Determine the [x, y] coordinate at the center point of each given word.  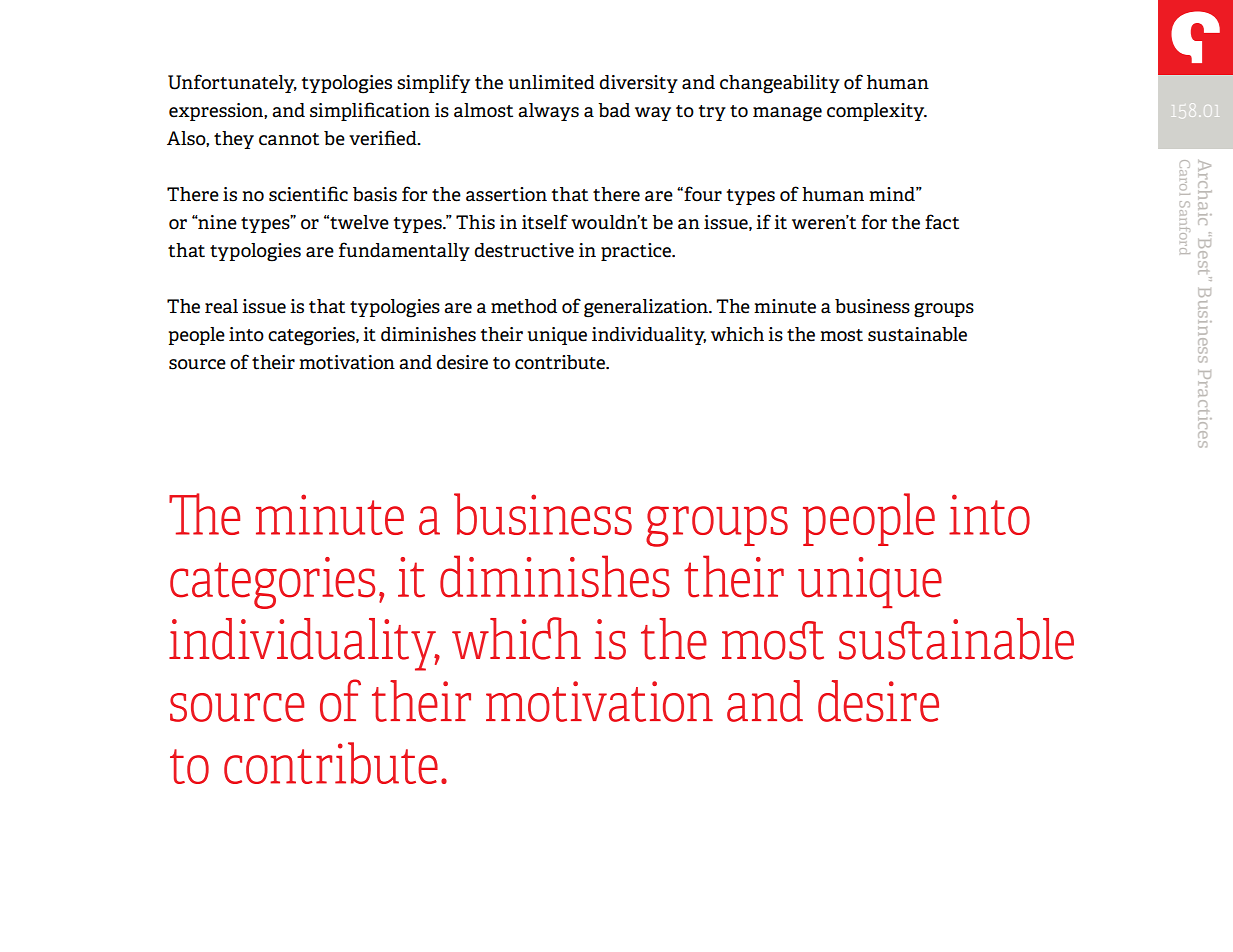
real [221, 306]
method [524, 306]
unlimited [552, 82]
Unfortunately [232, 83]
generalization [647, 308]
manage [787, 114]
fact [942, 222]
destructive [524, 250]
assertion [506, 194]
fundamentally [404, 251]
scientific [308, 194]
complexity [877, 112]
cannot [289, 139]
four [703, 194]
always [548, 112]
